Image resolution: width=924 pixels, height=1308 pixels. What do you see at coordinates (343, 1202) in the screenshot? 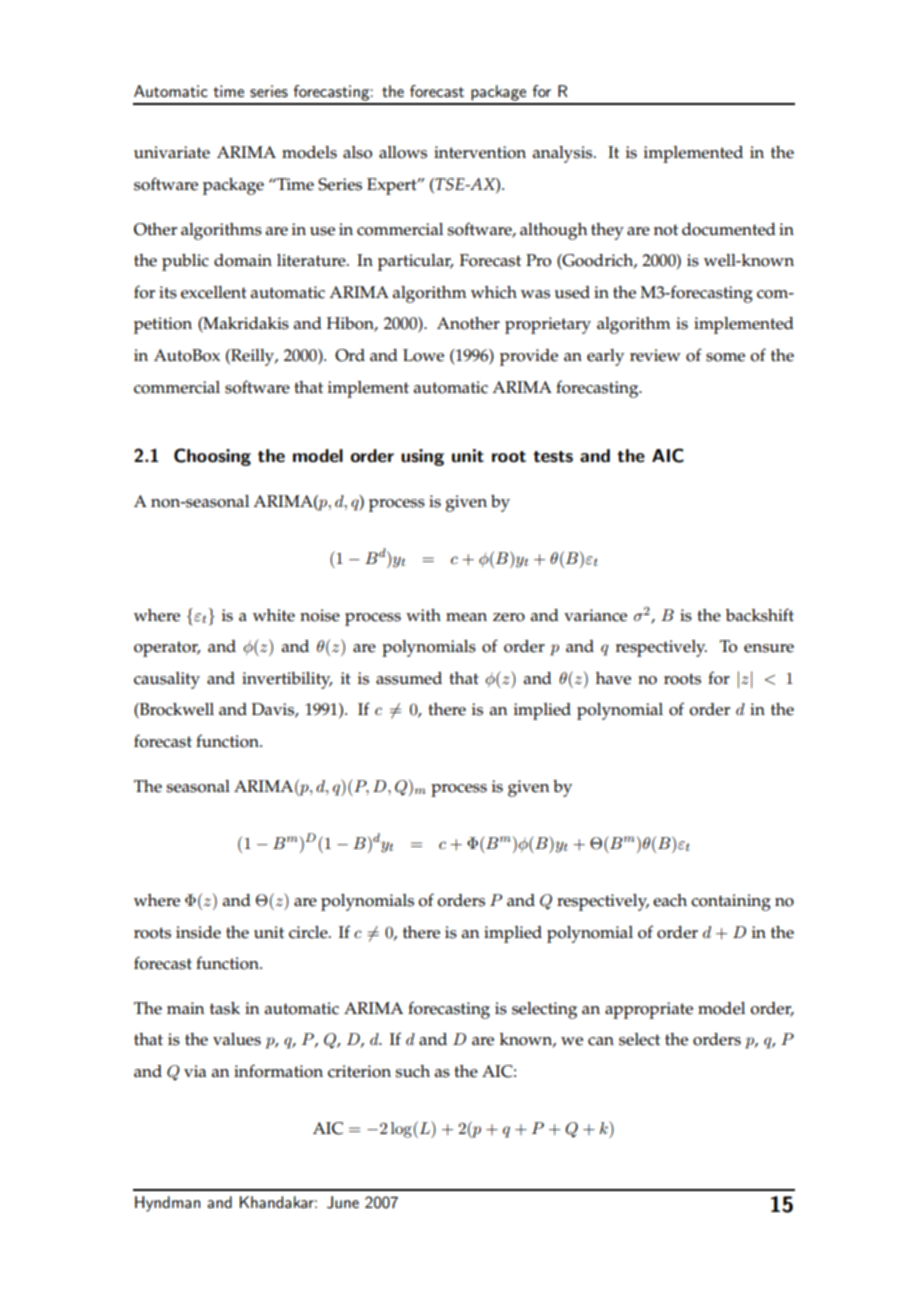
I see `June` at bounding box center [343, 1202].
